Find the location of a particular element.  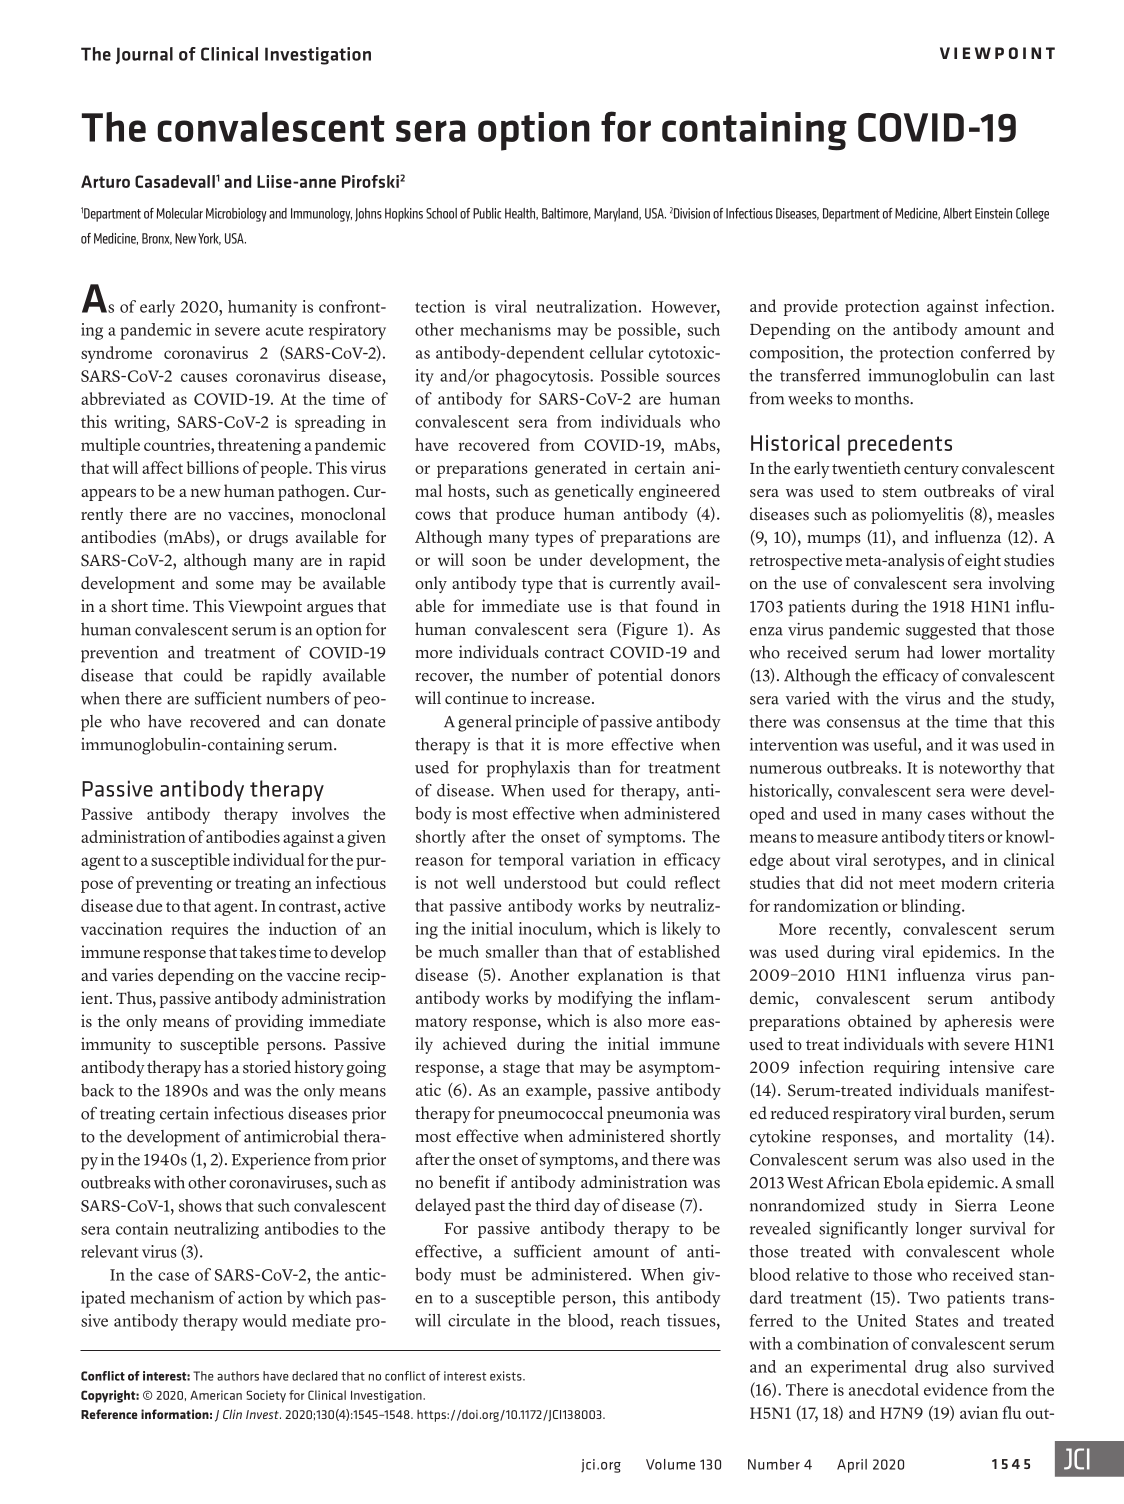

Public is located at coordinates (487, 213).
